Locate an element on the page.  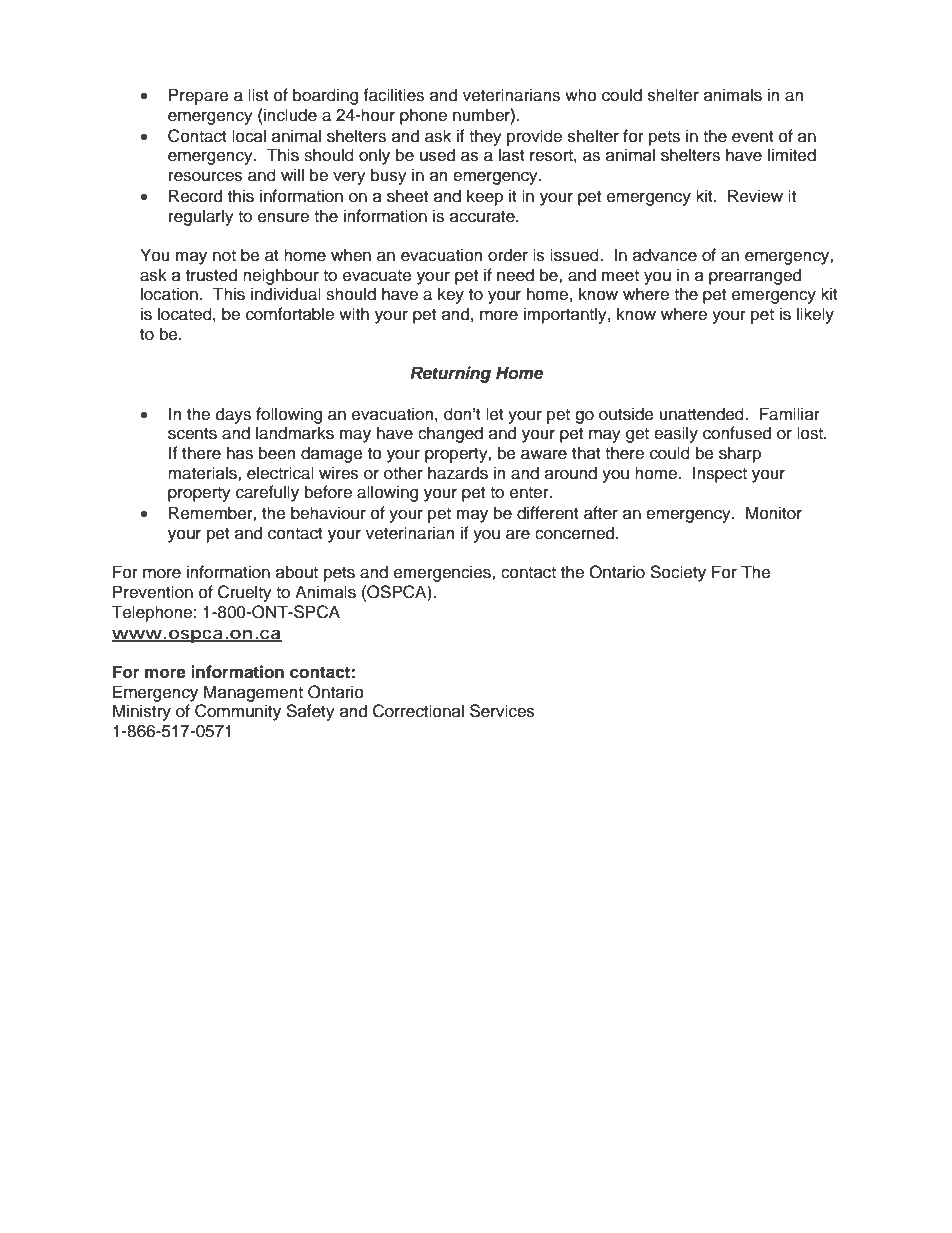
limited is located at coordinates (792, 155).
